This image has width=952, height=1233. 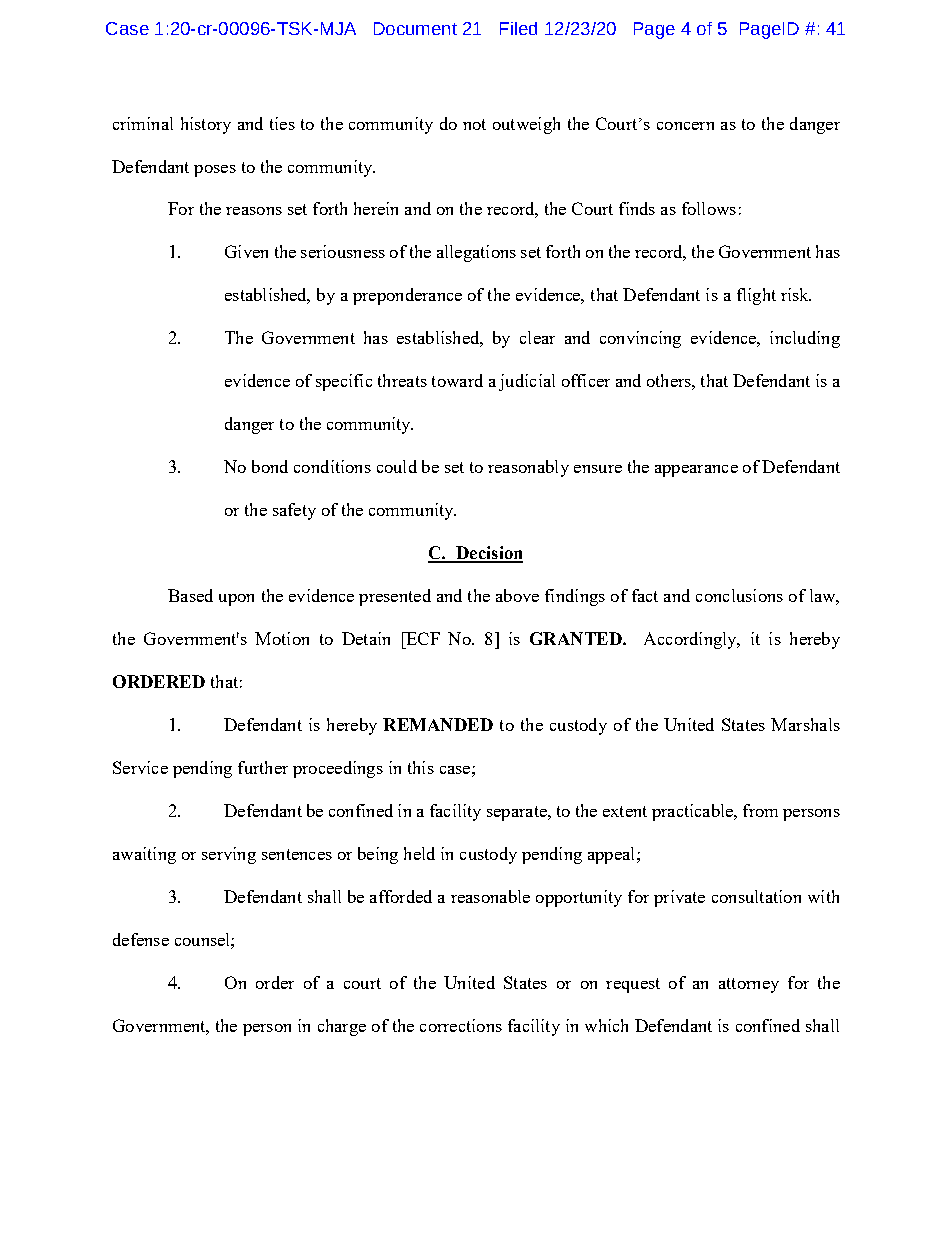 I want to click on Decision, so click(x=488, y=554).
